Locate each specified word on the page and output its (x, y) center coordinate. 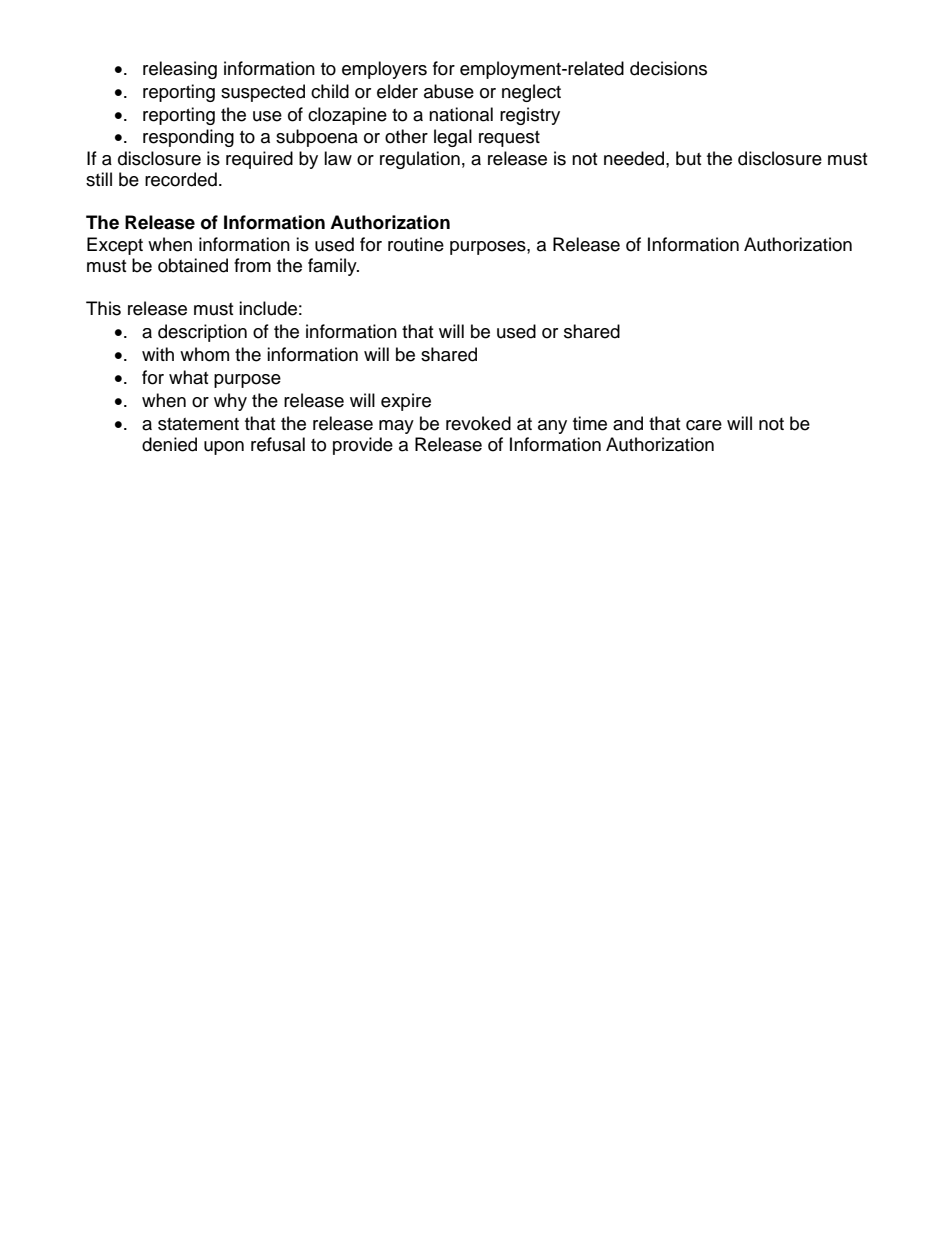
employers (384, 70)
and (628, 423)
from (252, 265)
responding (188, 138)
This (103, 308)
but (688, 158)
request (509, 139)
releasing (180, 70)
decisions (668, 68)
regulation (420, 160)
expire (406, 402)
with (158, 354)
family (333, 267)
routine (416, 244)
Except (115, 246)
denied (169, 444)
